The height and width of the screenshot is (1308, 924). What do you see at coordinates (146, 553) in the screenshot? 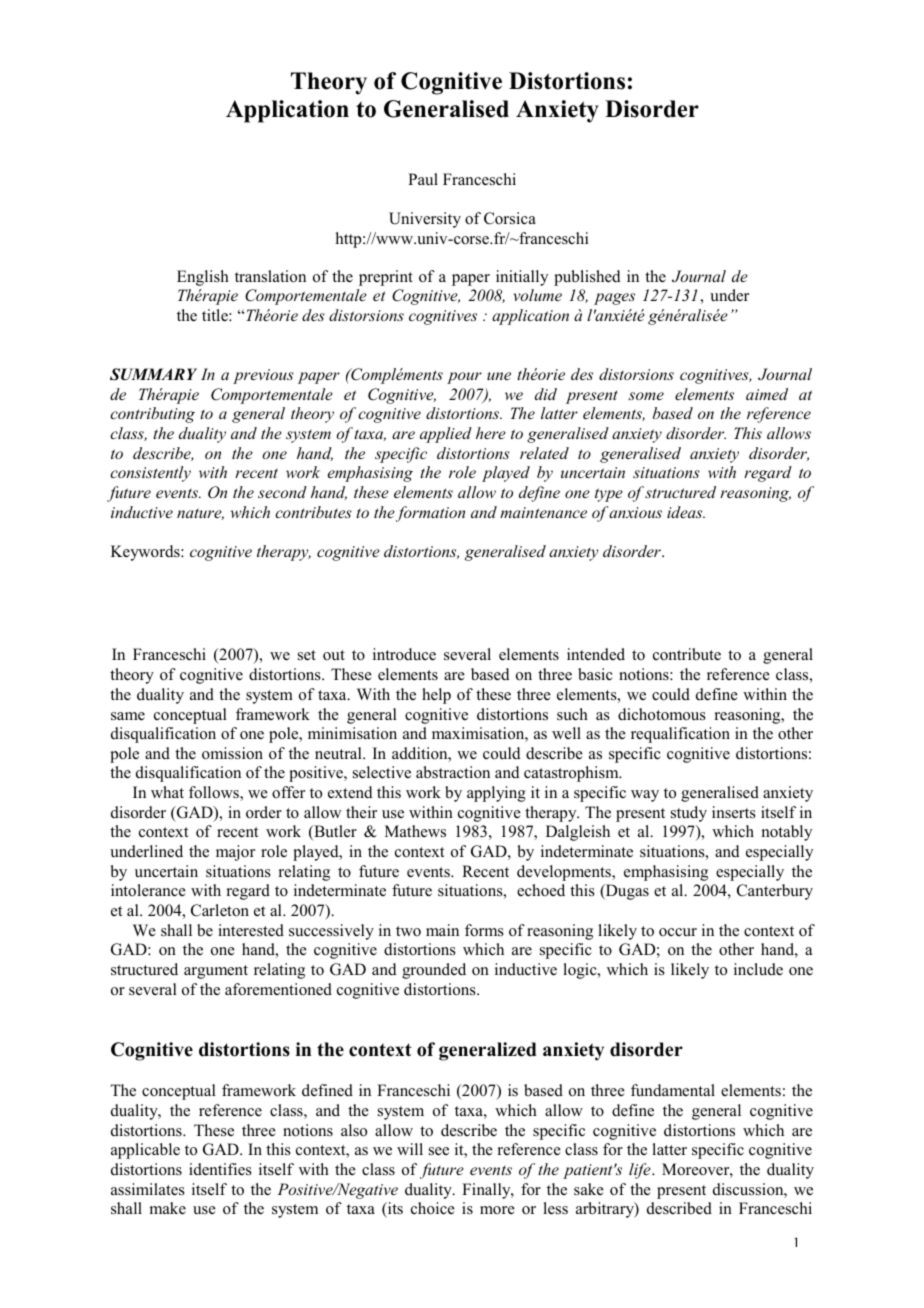
I see `Keywords` at bounding box center [146, 553].
